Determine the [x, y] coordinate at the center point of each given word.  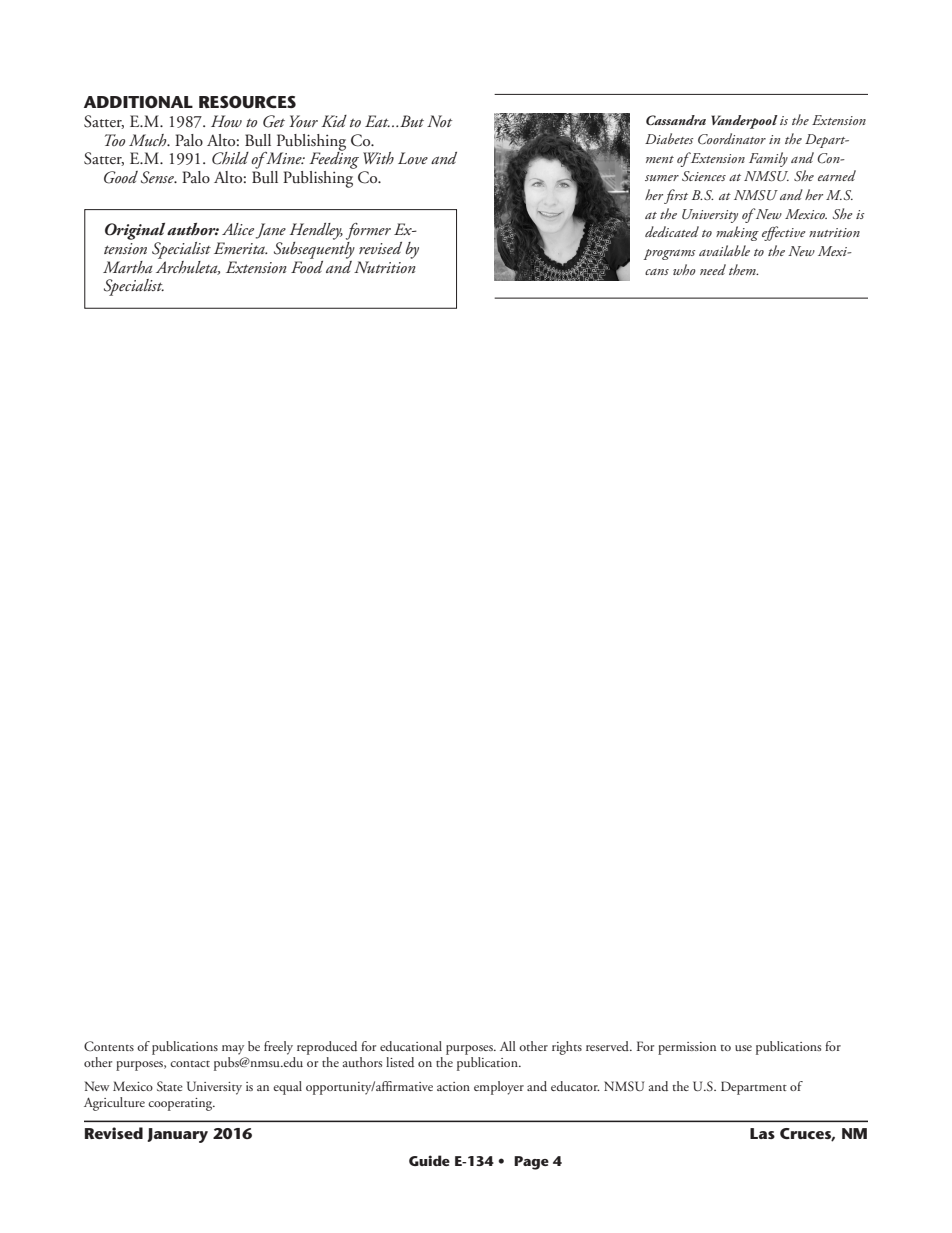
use [743, 1048]
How [226, 121]
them [743, 269]
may [233, 1050]
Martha [128, 267]
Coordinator [732, 139]
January [177, 1135]
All [508, 1046]
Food [307, 265]
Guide [429, 1160]
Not [439, 121]
